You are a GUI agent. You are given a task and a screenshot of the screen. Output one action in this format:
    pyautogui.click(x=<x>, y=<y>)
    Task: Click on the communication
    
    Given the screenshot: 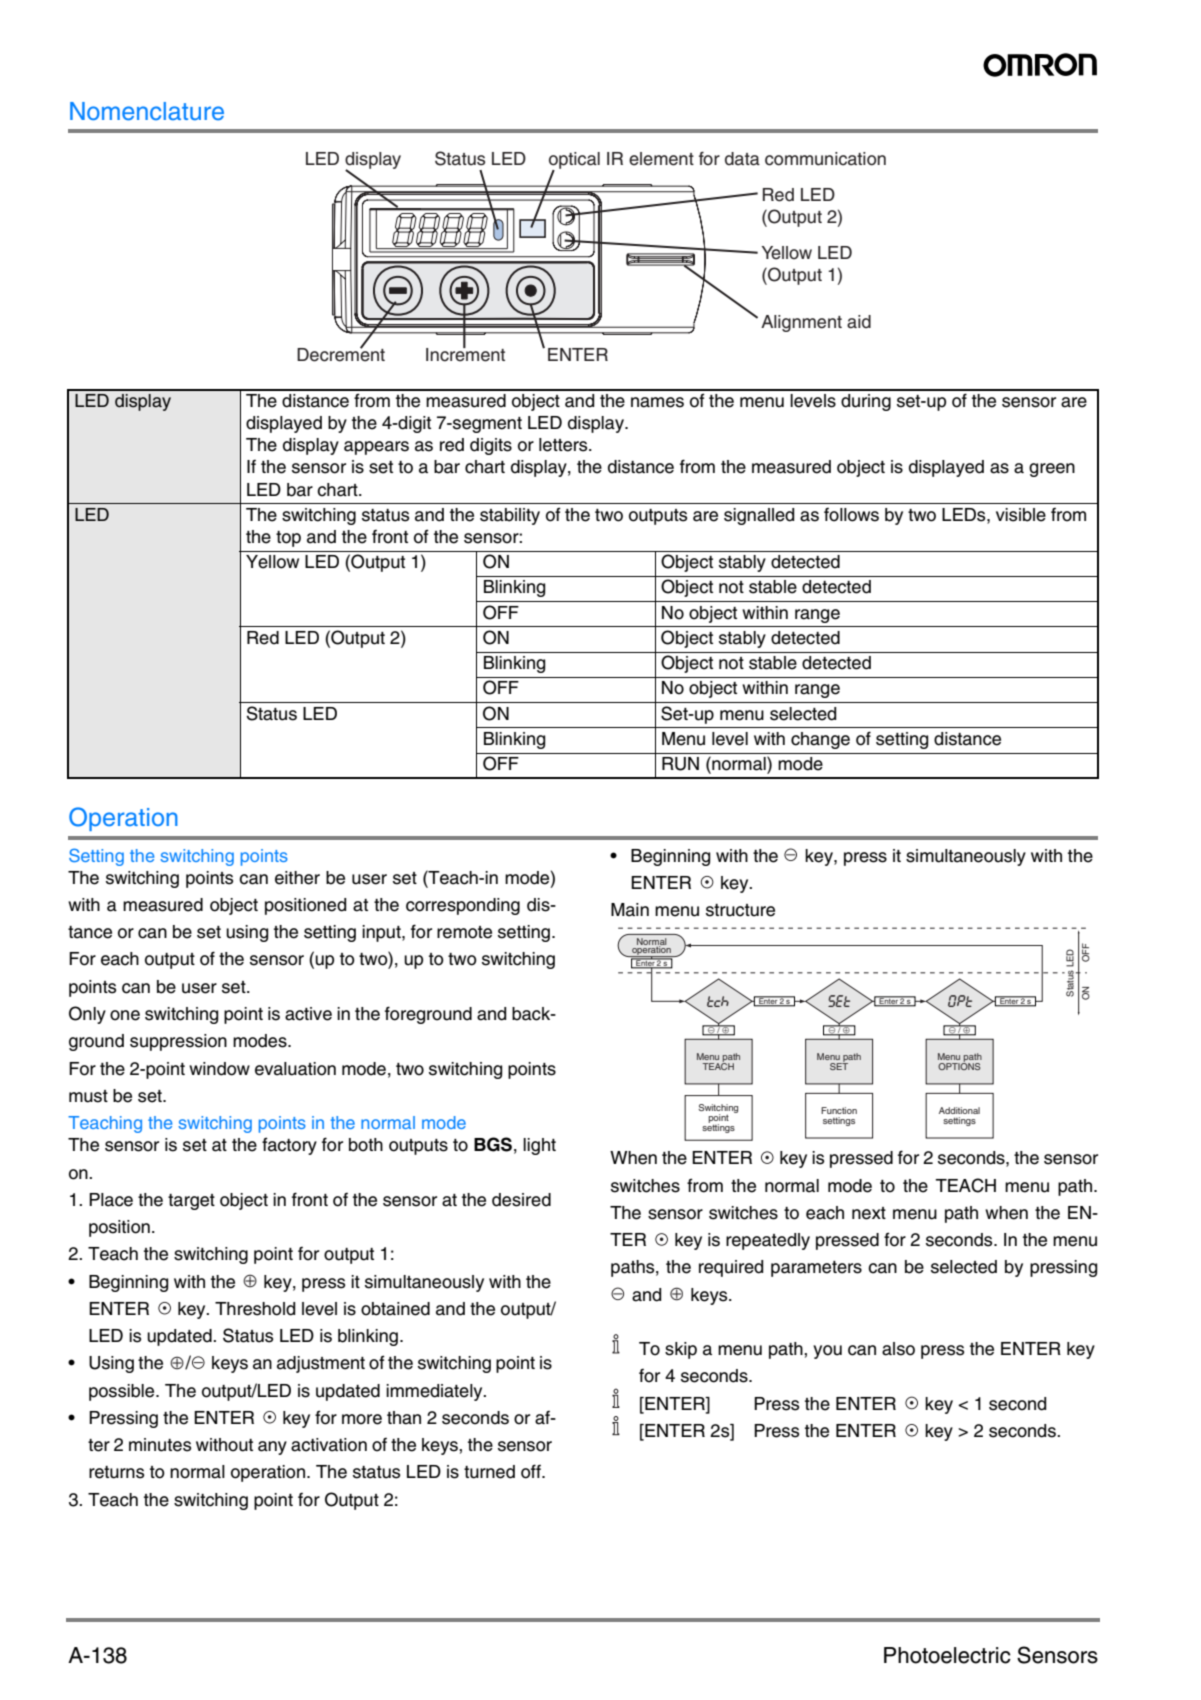 What is the action you would take?
    pyautogui.click(x=825, y=159)
